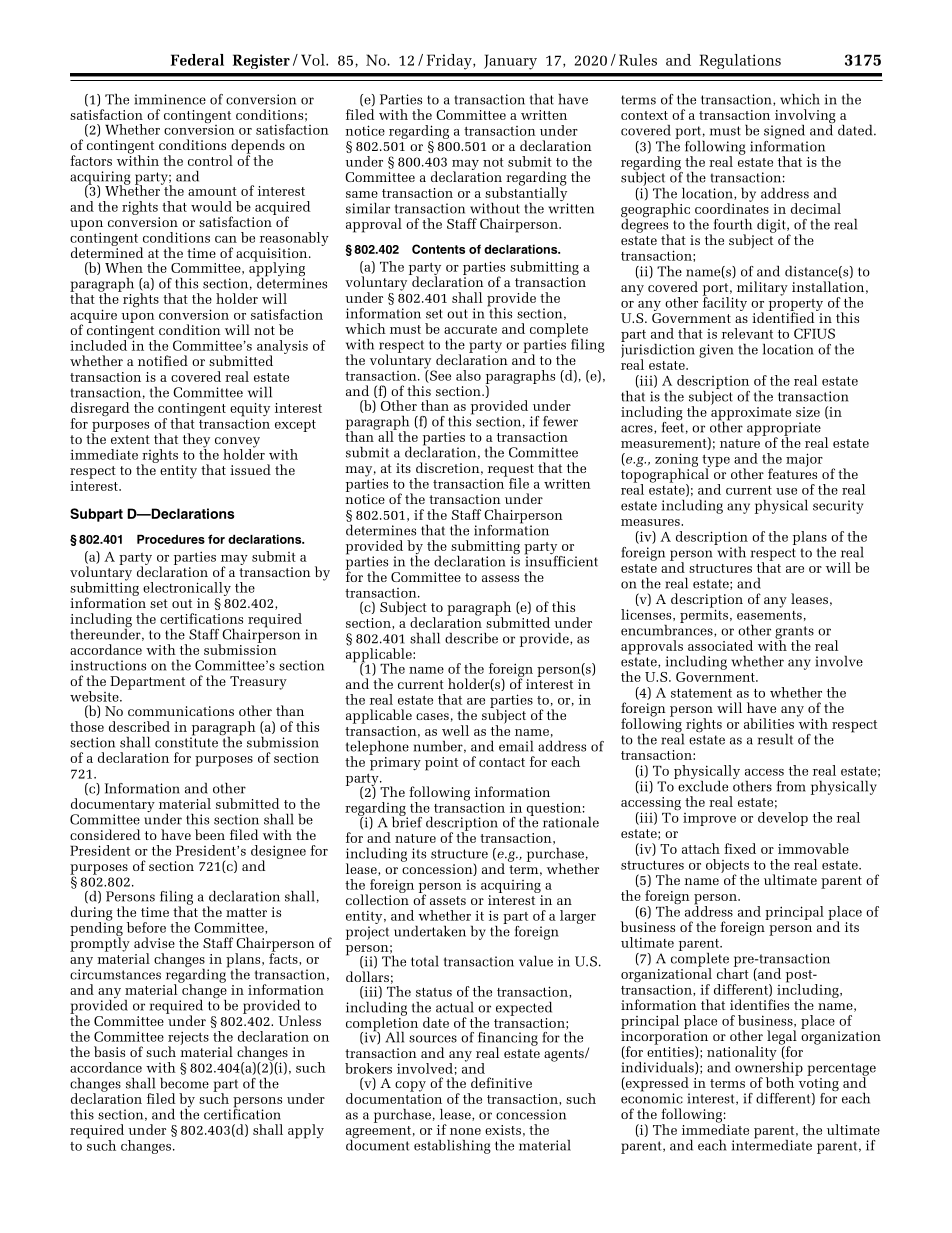  Describe the element at coordinates (184, 1083) in the screenshot. I see `become` at that location.
